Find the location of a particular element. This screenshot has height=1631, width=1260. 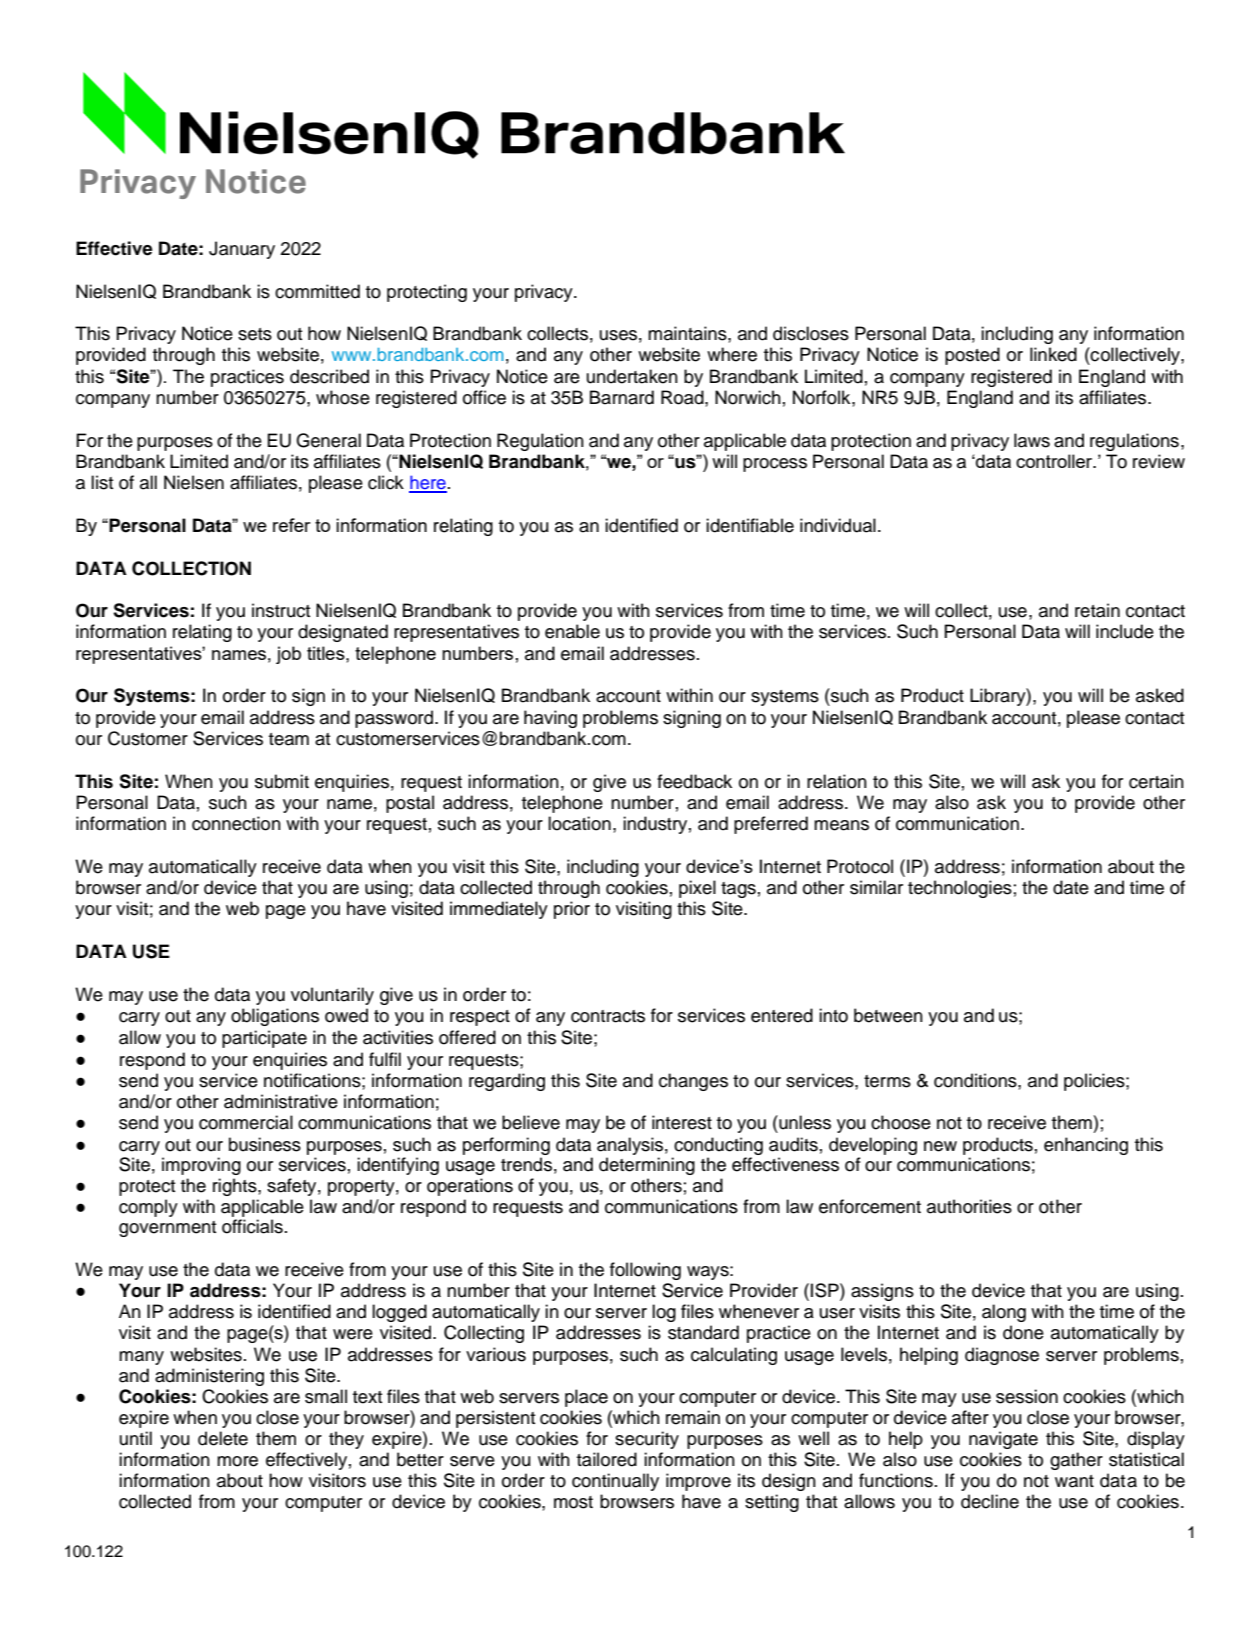

more is located at coordinates (237, 1461).
